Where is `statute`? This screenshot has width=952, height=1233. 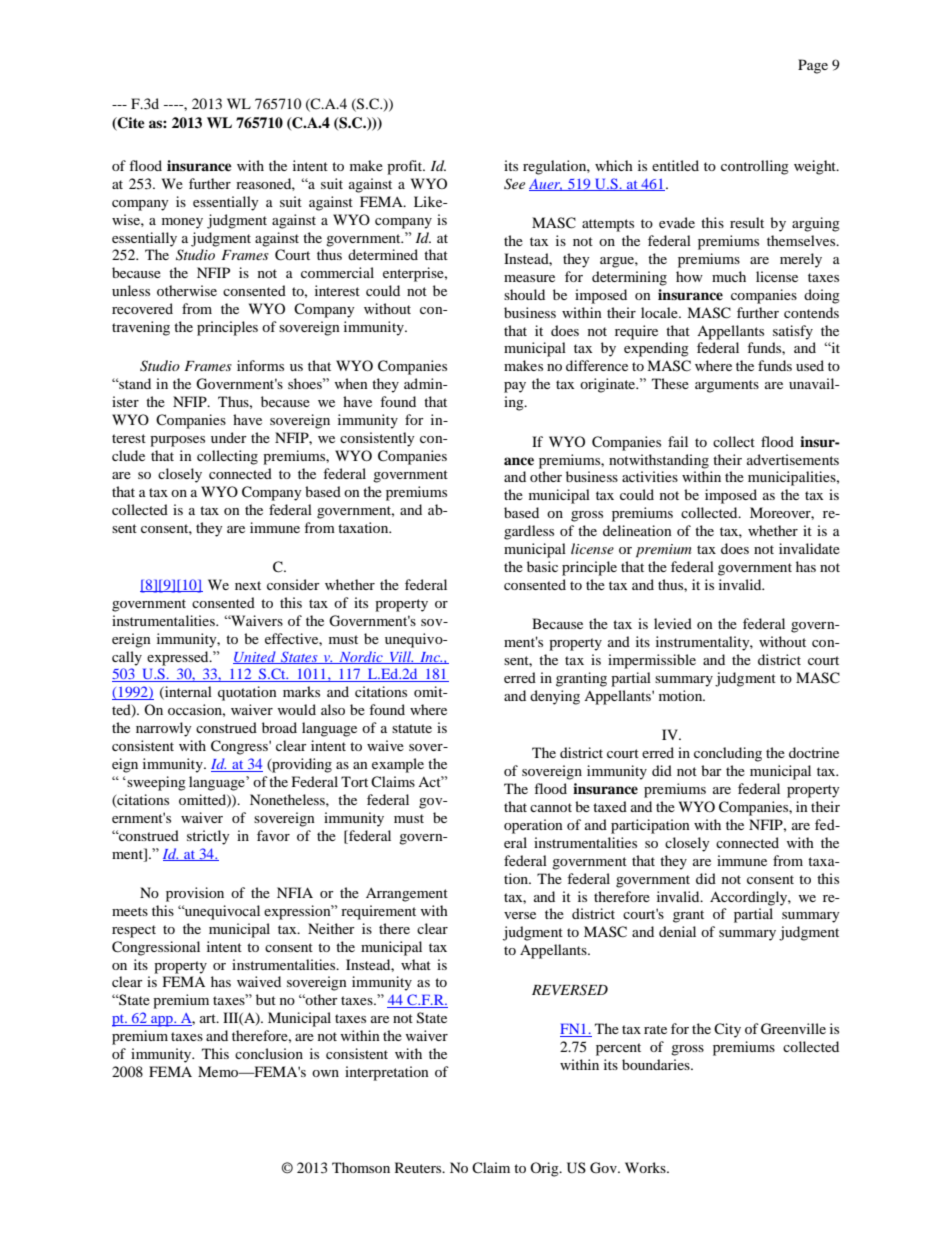 statute is located at coordinates (412, 728).
